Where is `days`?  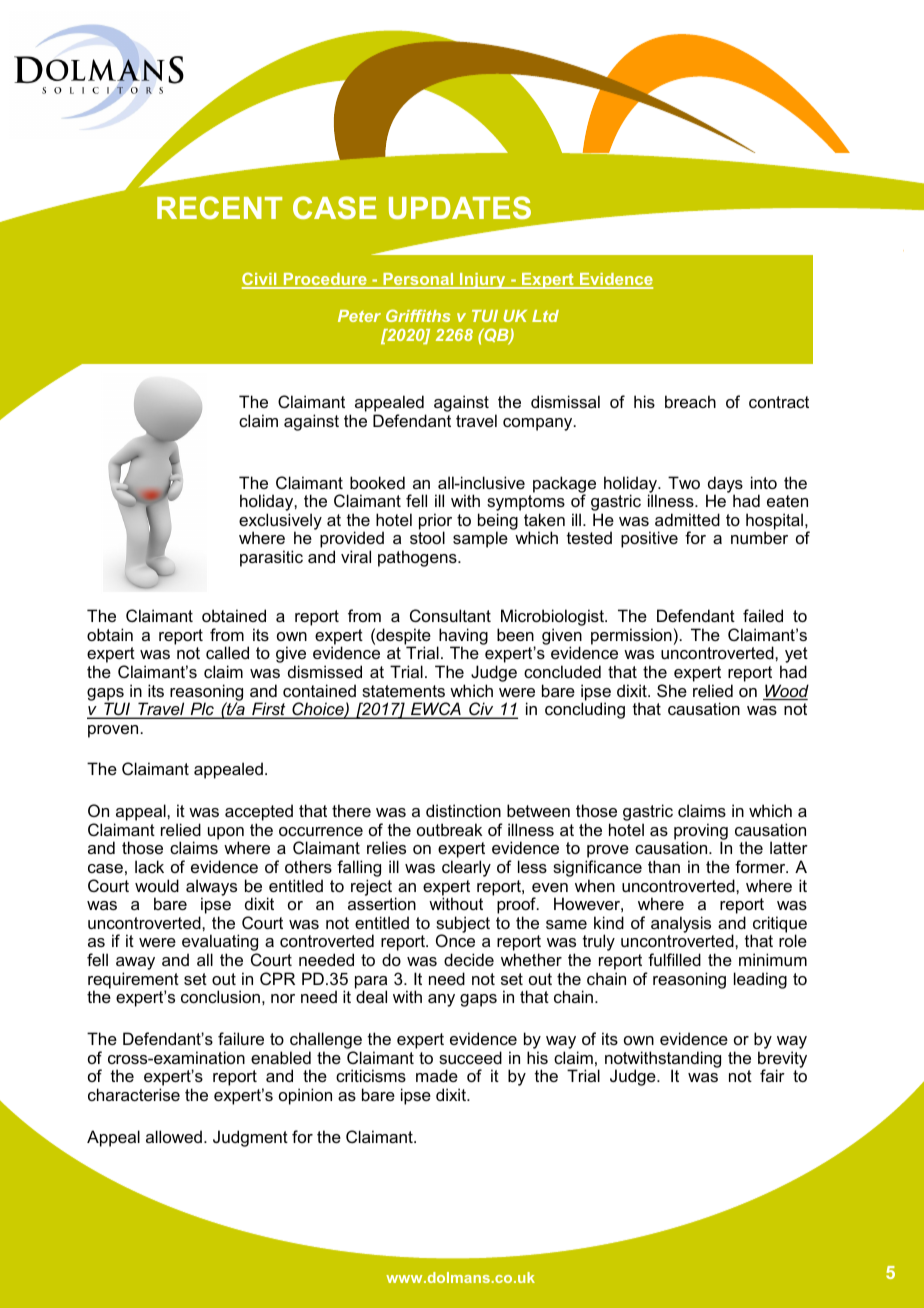
days is located at coordinates (724, 485).
